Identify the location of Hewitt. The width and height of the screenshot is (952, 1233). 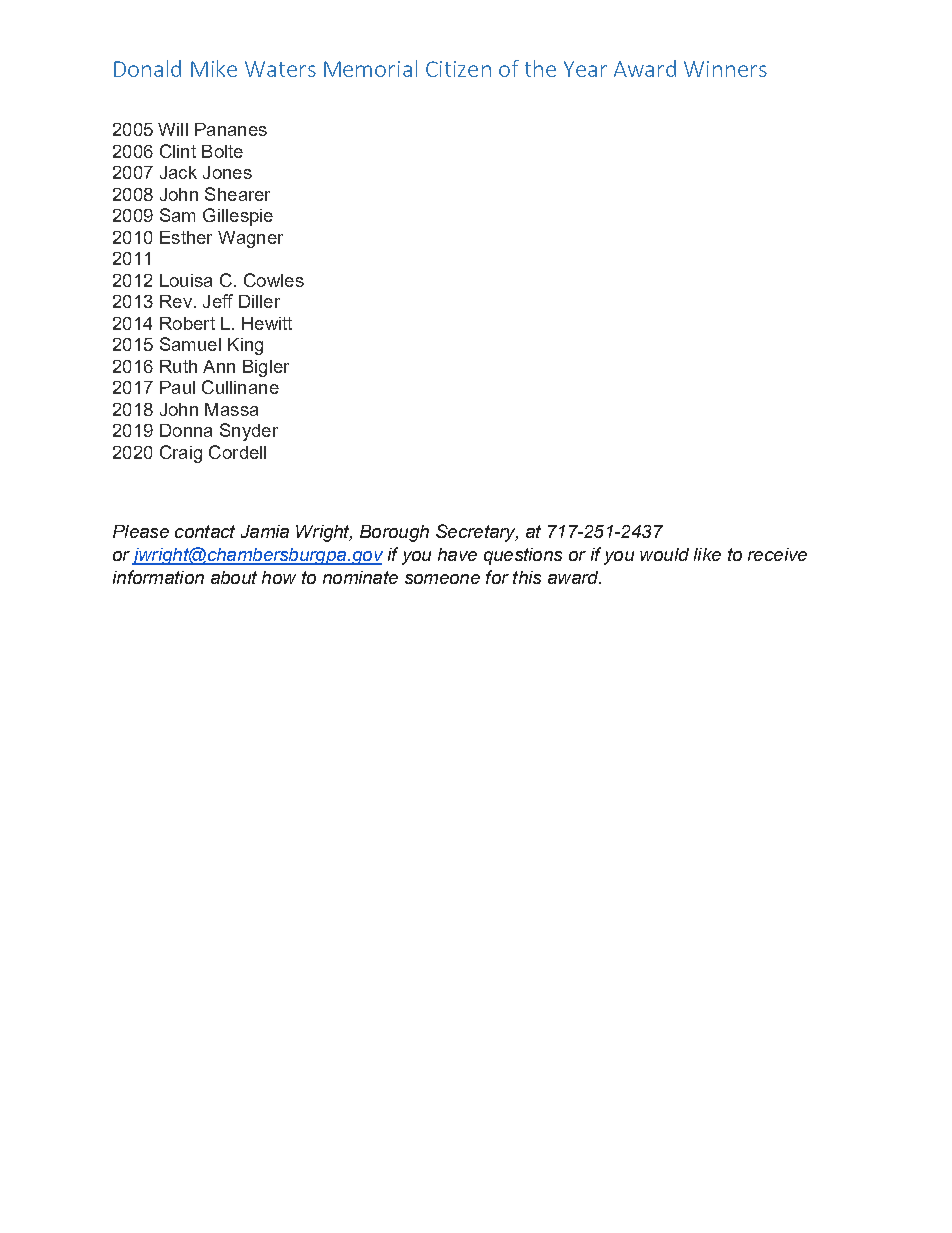
(267, 323).
